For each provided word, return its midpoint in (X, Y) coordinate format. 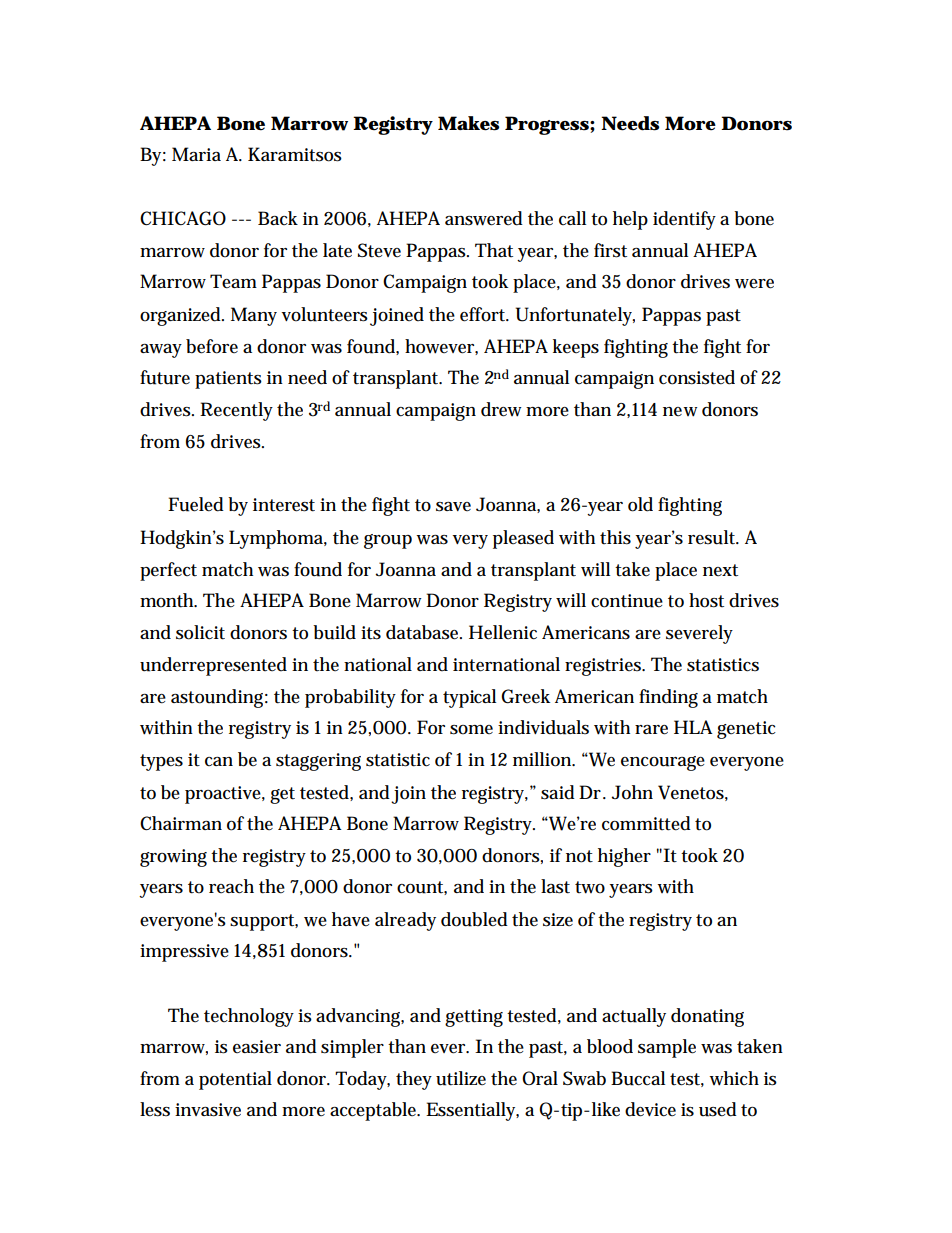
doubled (474, 919)
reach (231, 886)
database (424, 632)
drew (501, 409)
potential (235, 1080)
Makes (468, 123)
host (706, 600)
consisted (697, 377)
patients (228, 380)
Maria (196, 154)
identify (684, 220)
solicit (200, 632)
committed (646, 823)
